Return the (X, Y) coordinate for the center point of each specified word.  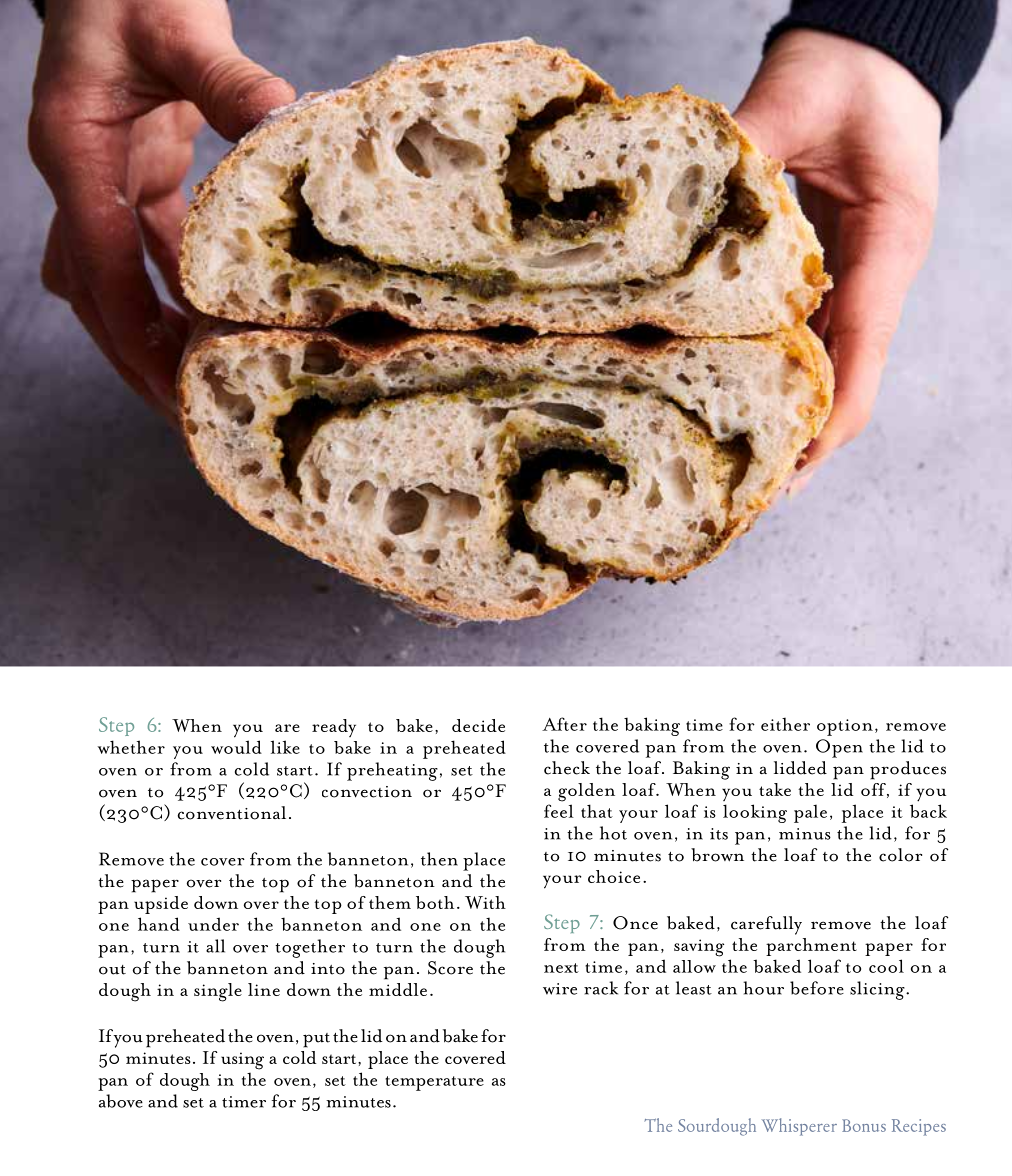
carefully (766, 925)
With (485, 902)
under (213, 924)
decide (478, 725)
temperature (434, 1083)
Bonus (864, 1125)
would (236, 747)
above (121, 1101)
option (845, 727)
